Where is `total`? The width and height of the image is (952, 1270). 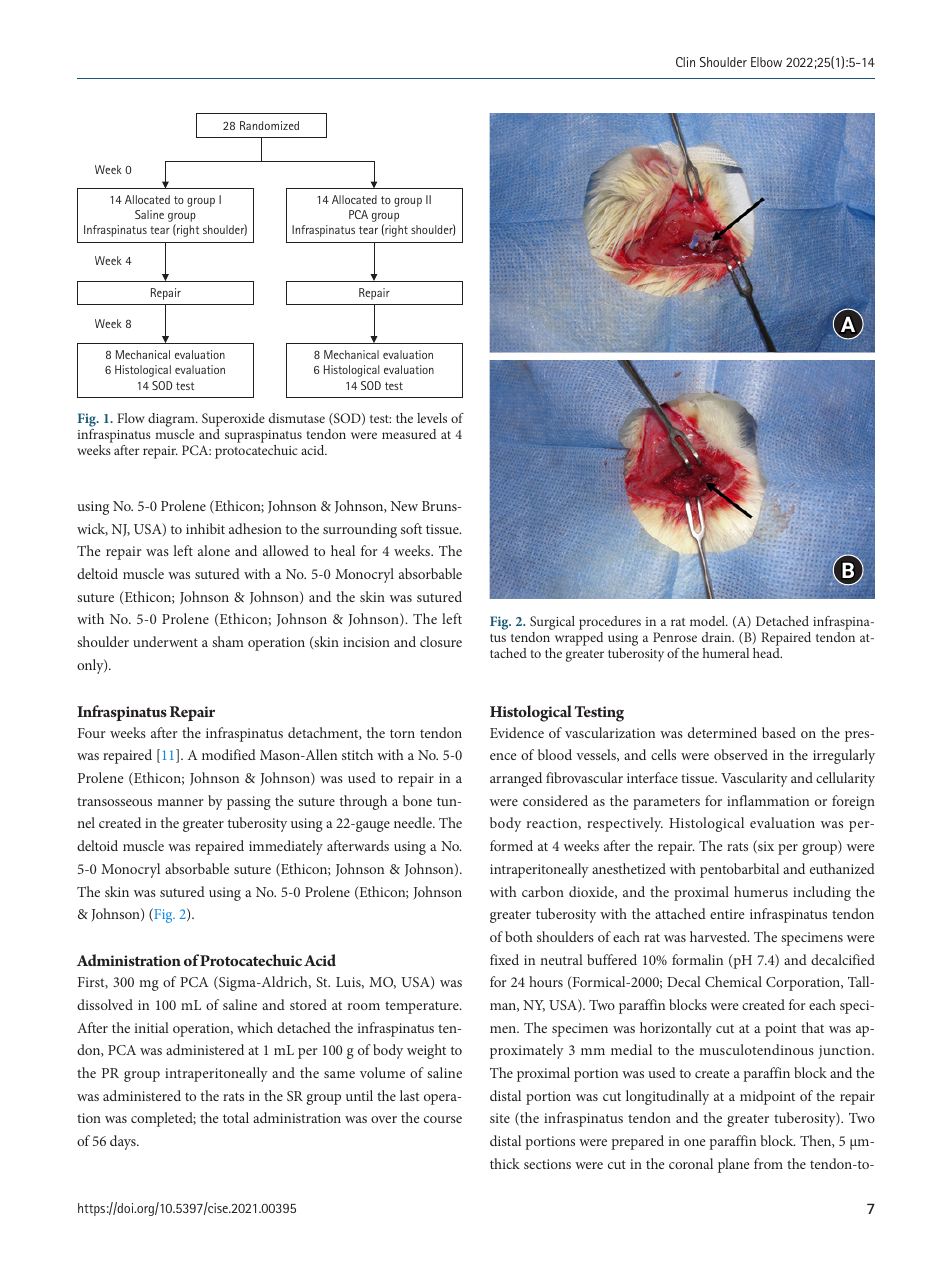 total is located at coordinates (236, 1117).
